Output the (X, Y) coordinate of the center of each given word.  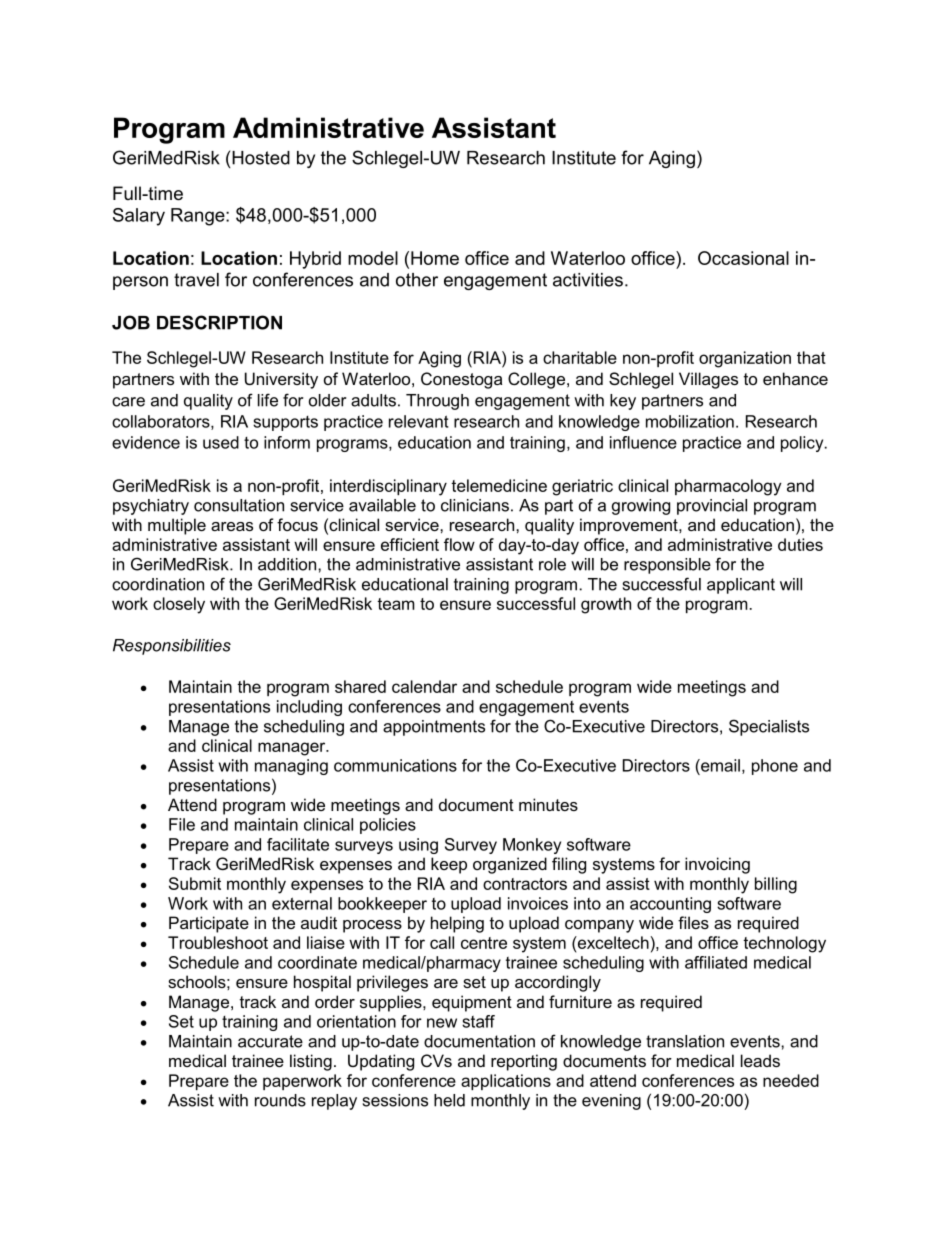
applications (506, 1082)
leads (760, 1060)
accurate (270, 1041)
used (221, 442)
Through (437, 402)
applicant (741, 586)
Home (435, 258)
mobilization (690, 421)
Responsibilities (172, 647)
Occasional (743, 258)
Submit (195, 883)
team (396, 604)
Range (199, 217)
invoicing (717, 865)
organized (510, 865)
